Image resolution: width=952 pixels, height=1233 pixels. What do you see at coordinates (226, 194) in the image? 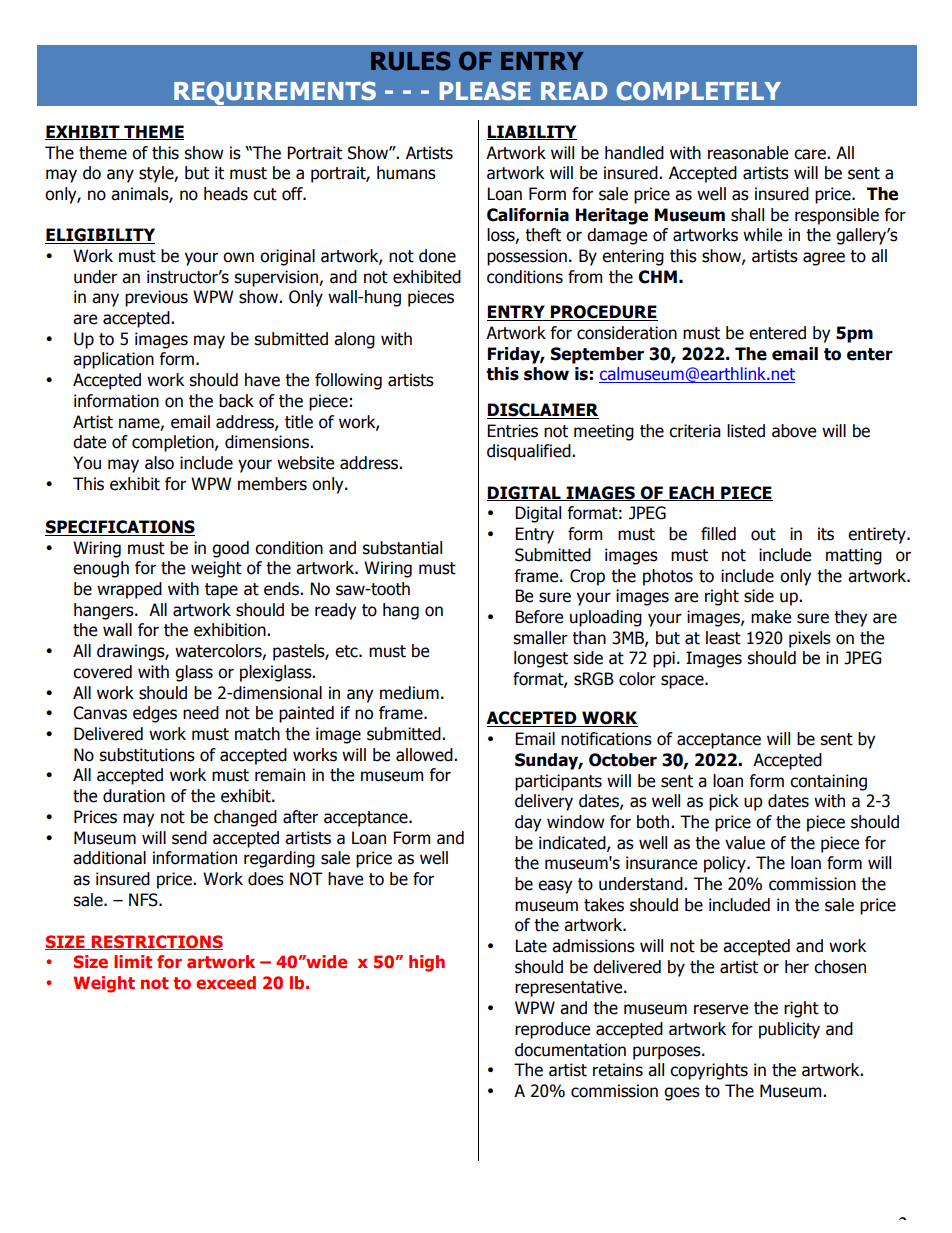
I see `heads` at bounding box center [226, 194].
